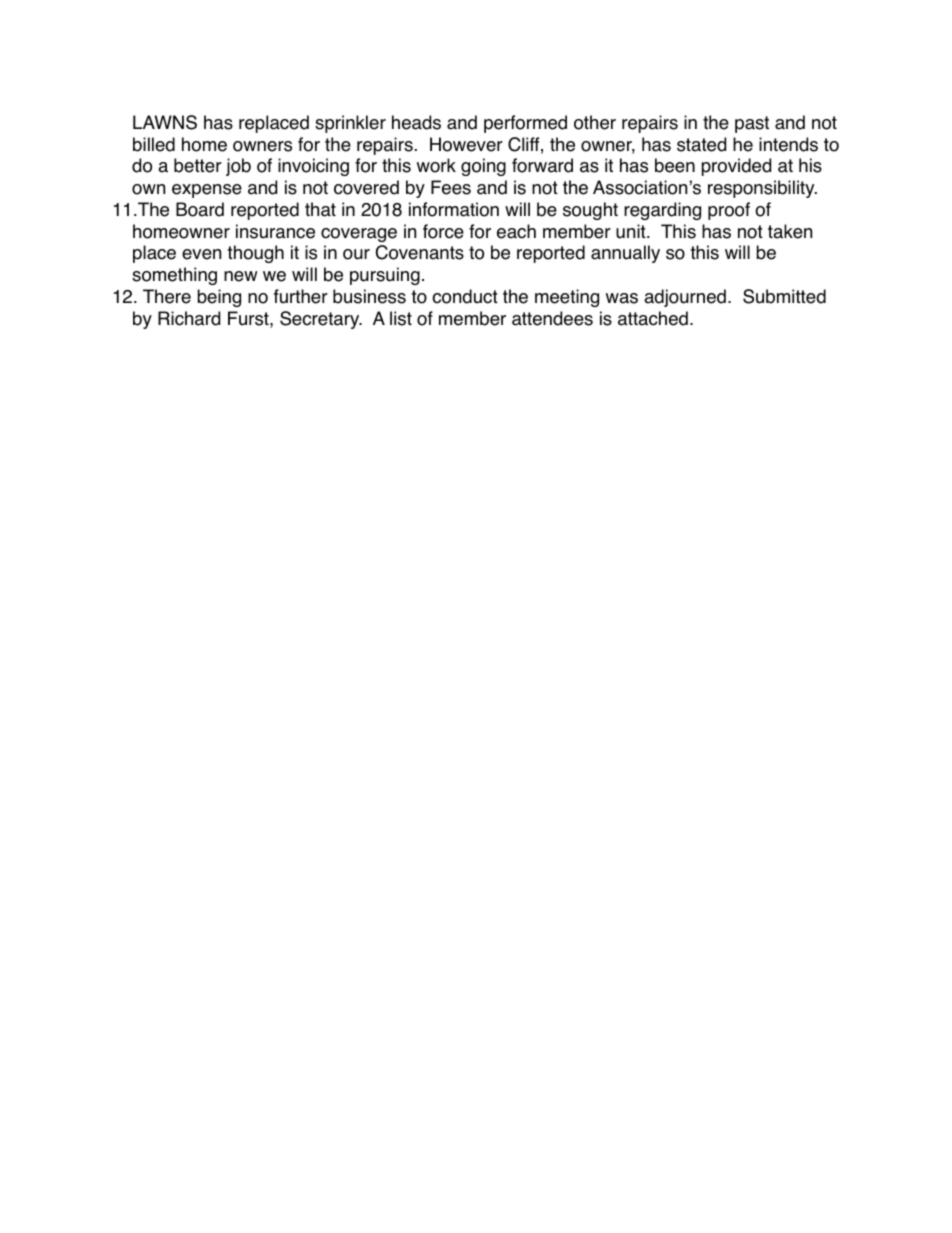 The image size is (952, 1233). What do you see at coordinates (241, 276) in the screenshot?
I see `new` at bounding box center [241, 276].
